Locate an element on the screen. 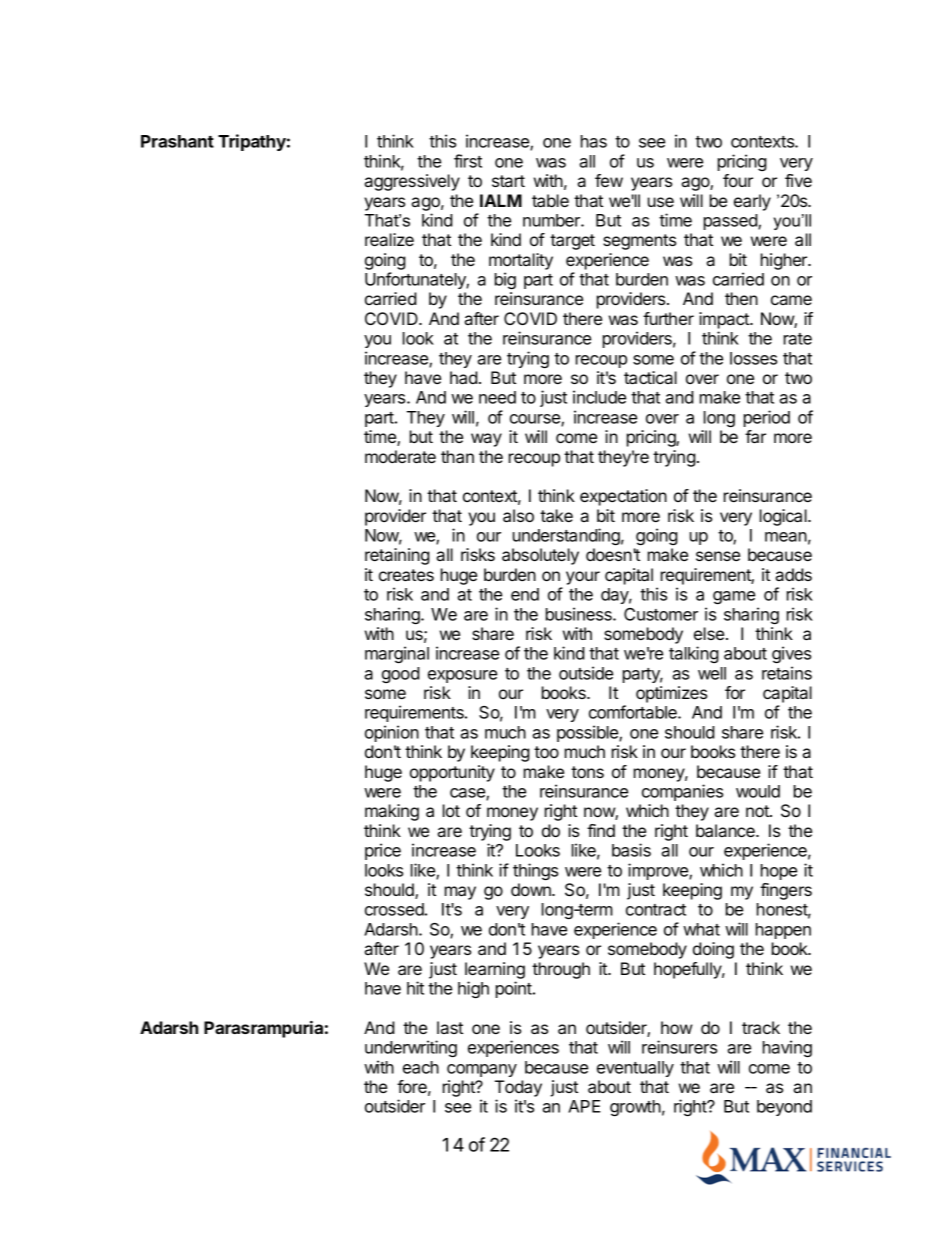 Image resolution: width=952 pixels, height=1233 pixels. far is located at coordinates (755, 436).
